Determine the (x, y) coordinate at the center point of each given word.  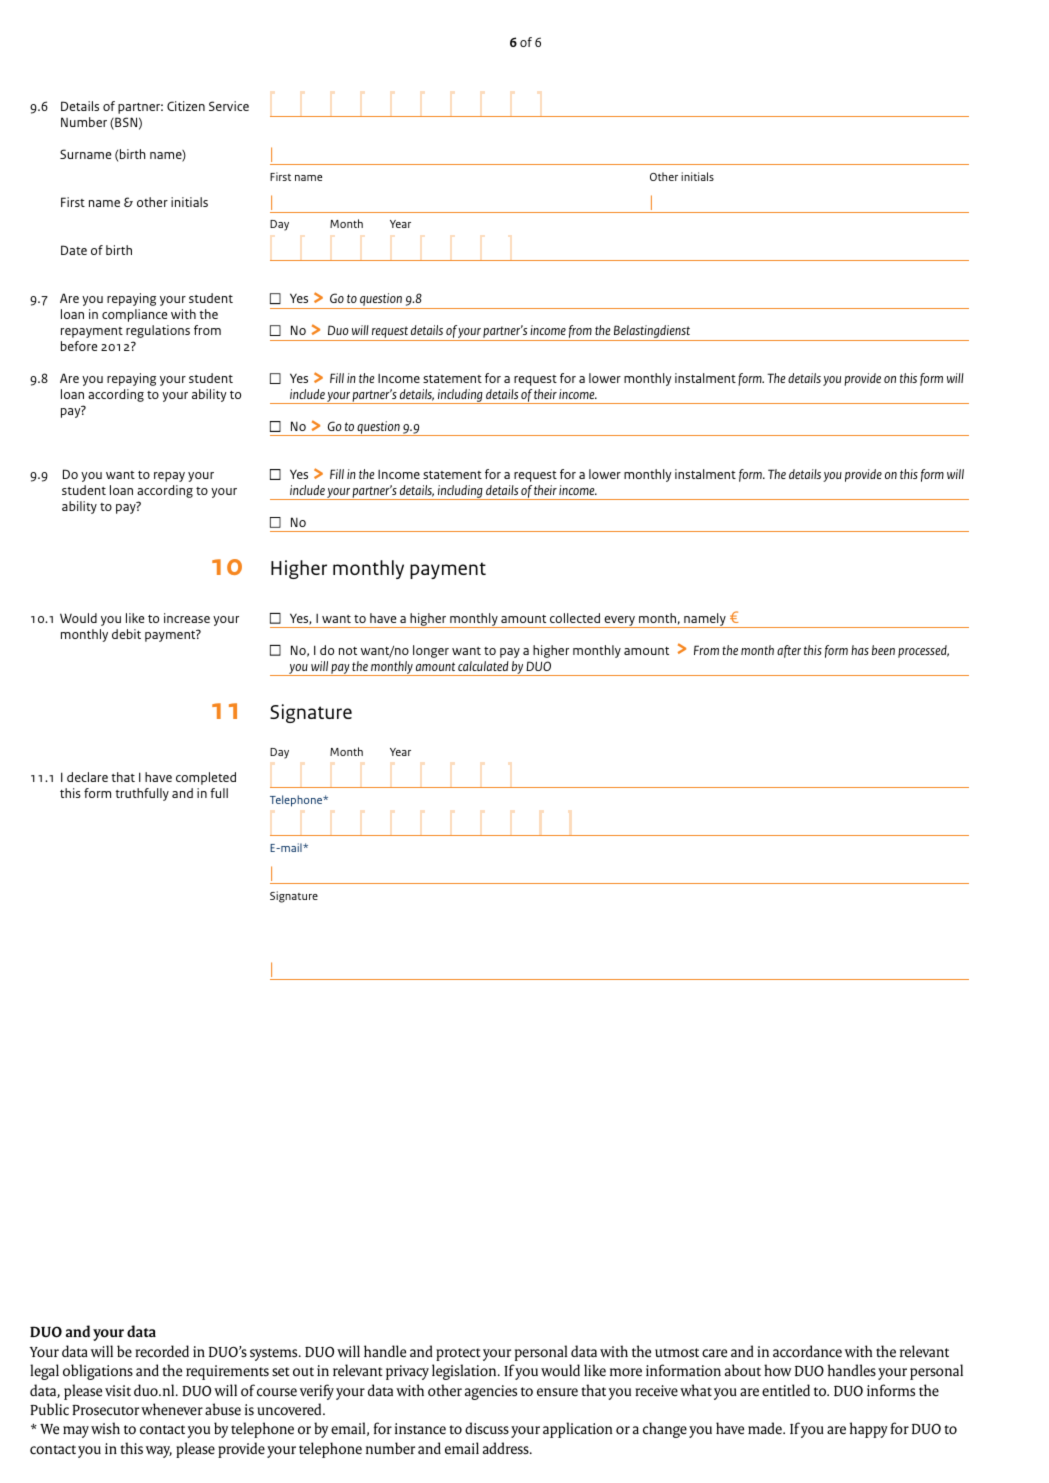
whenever (172, 1409)
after (789, 651)
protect (458, 1354)
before (79, 346)
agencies (491, 1392)
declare (87, 777)
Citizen (186, 106)
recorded (162, 1351)
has (860, 650)
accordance (807, 1351)
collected (575, 618)
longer (431, 651)
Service (229, 106)
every (619, 622)
